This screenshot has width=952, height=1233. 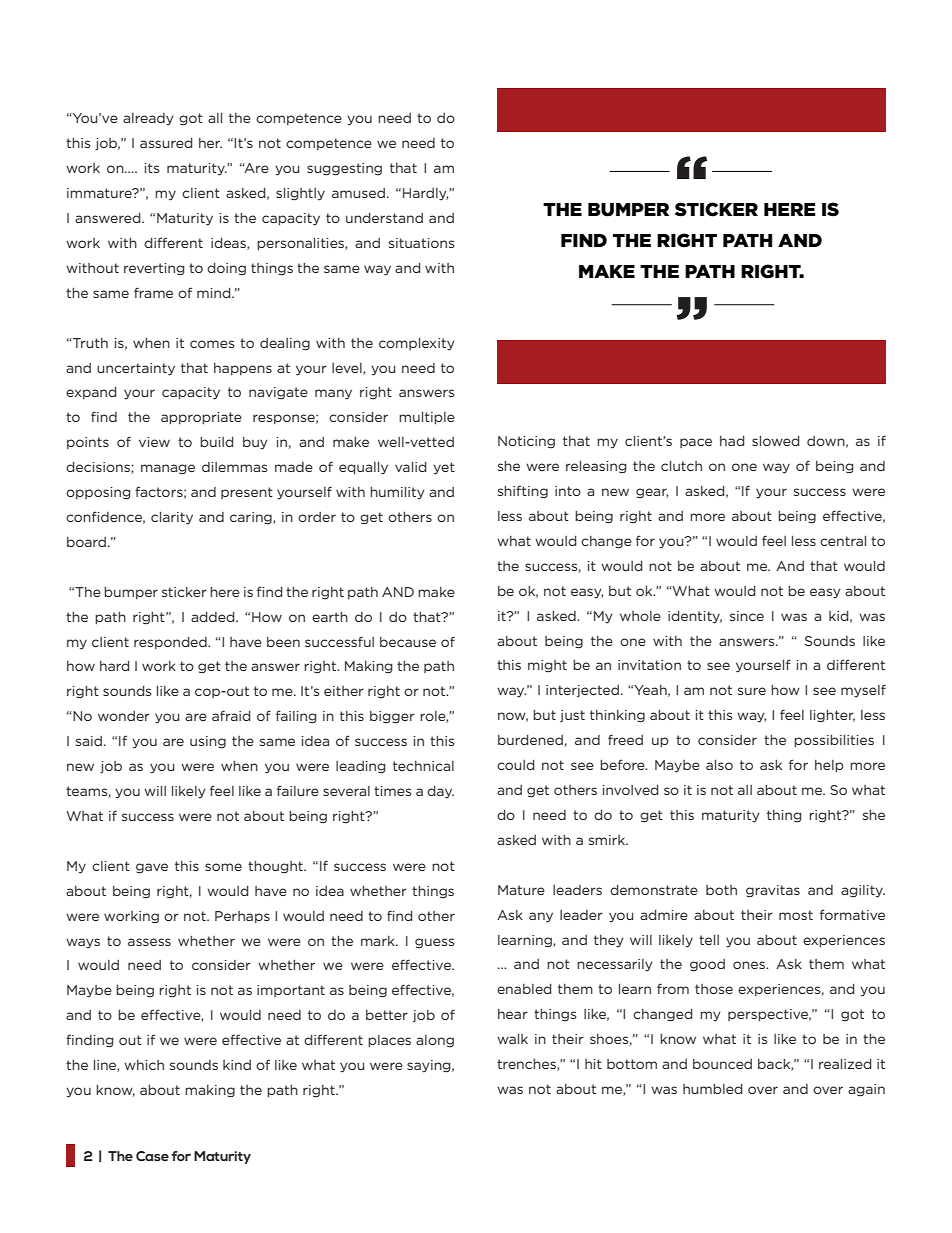 I want to click on humbled, so click(x=712, y=1089).
